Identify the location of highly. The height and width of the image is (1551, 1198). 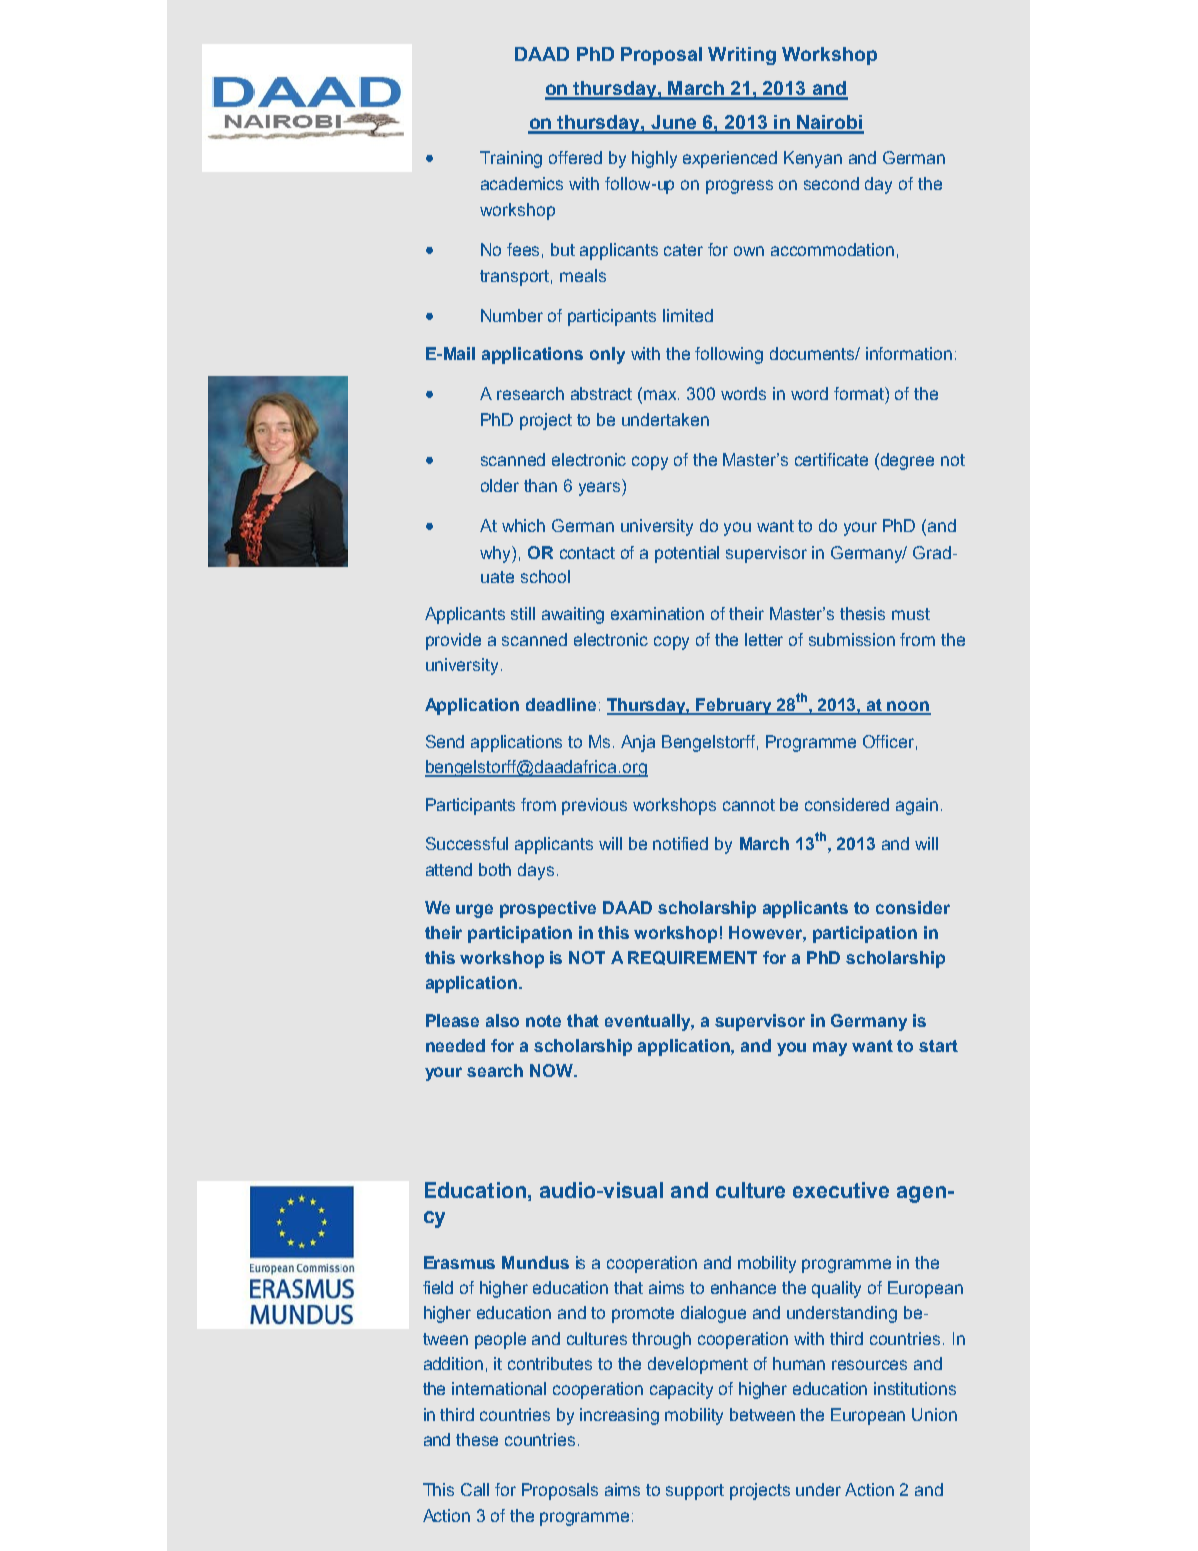
(654, 159).
